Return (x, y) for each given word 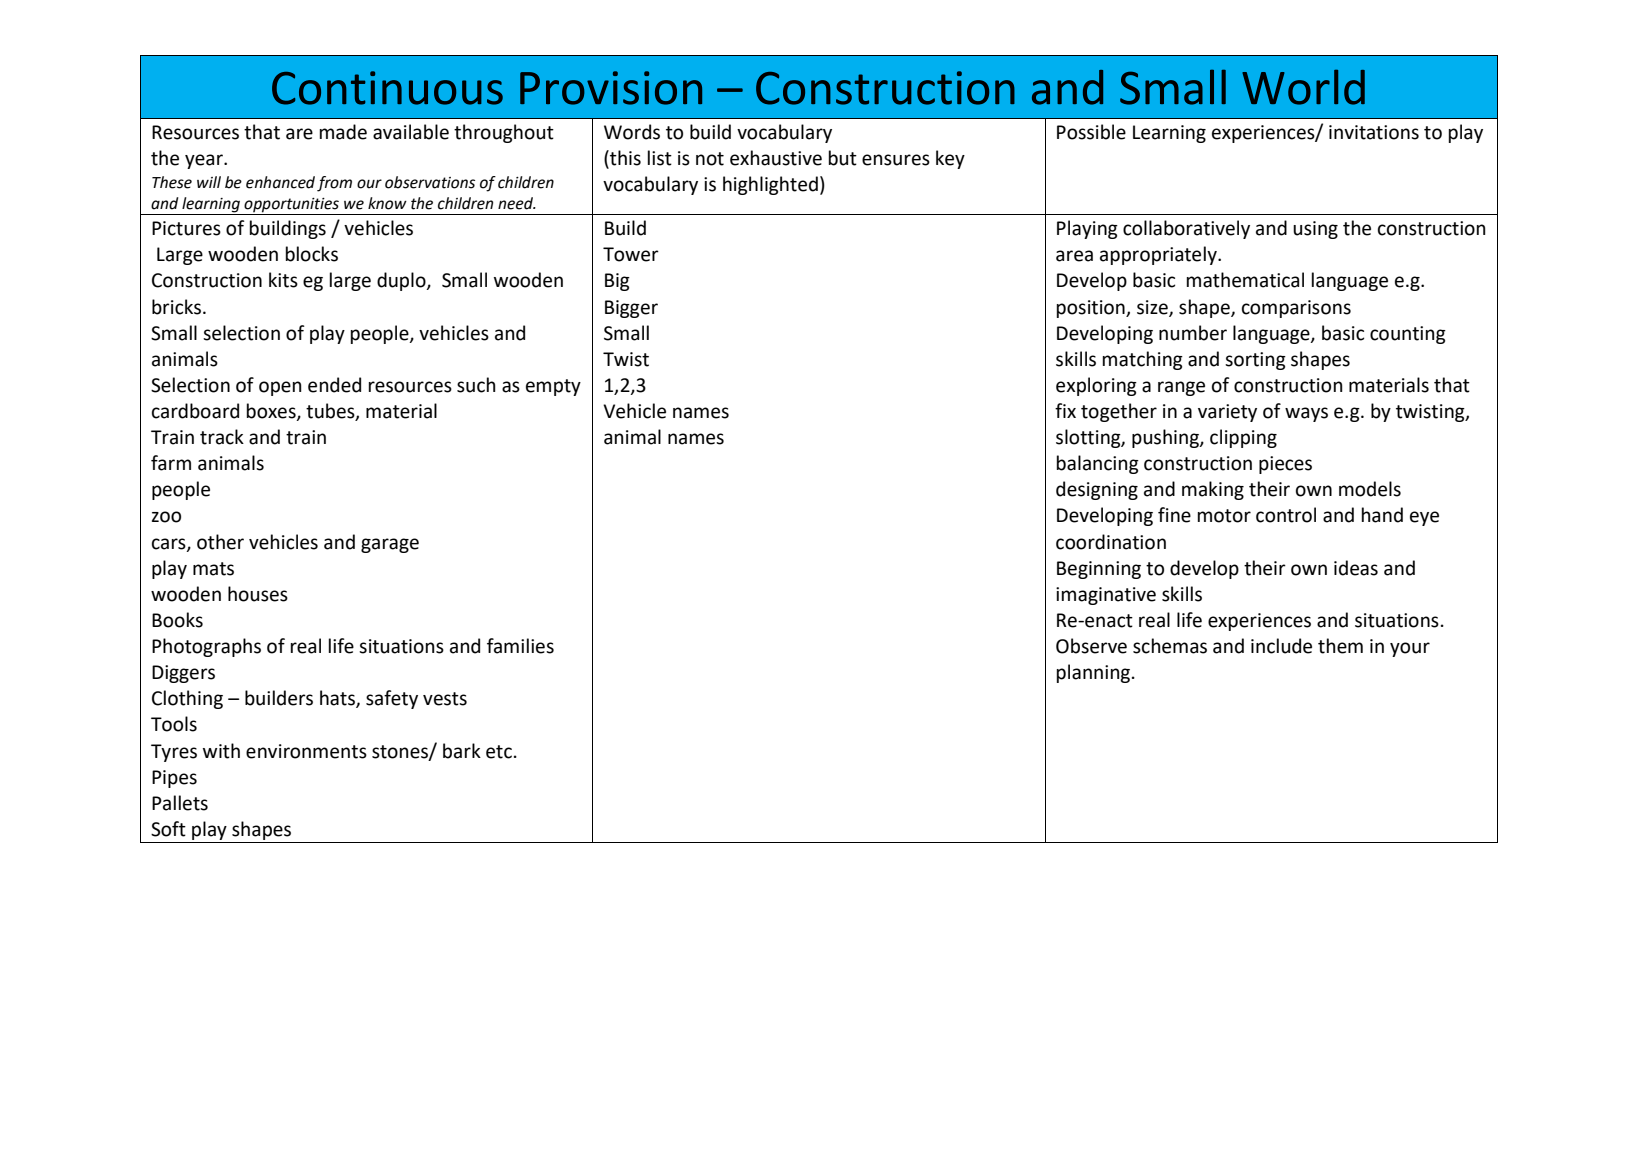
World (1303, 87)
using (1315, 230)
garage (390, 545)
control (1286, 515)
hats (338, 699)
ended (334, 385)
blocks (312, 254)
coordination (1111, 542)
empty (553, 387)
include (1281, 646)
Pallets (180, 803)
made (343, 132)
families (520, 646)
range (1181, 388)
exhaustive (776, 158)
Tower (631, 254)
